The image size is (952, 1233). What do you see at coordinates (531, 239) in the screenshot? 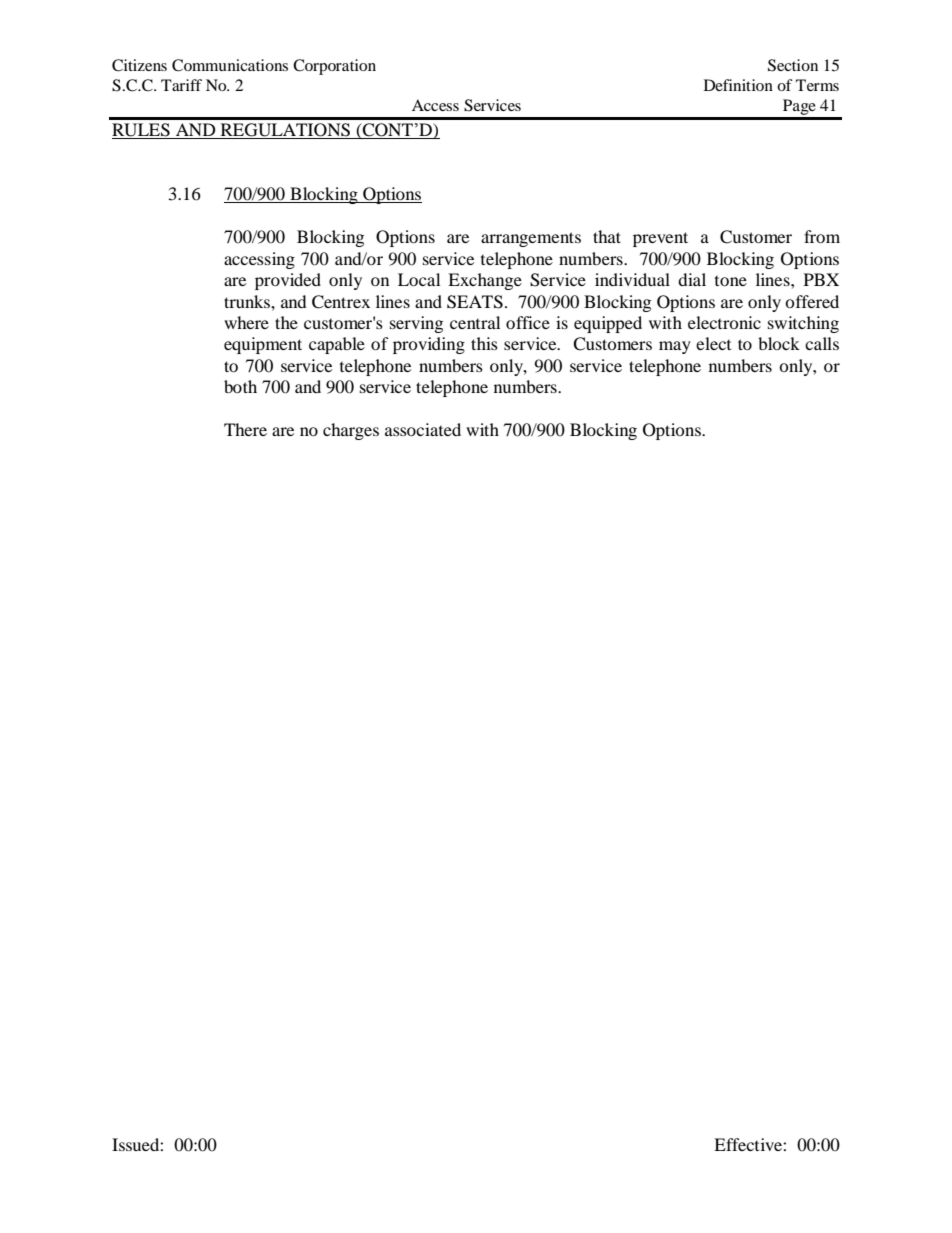
I see `arrangements` at bounding box center [531, 239].
